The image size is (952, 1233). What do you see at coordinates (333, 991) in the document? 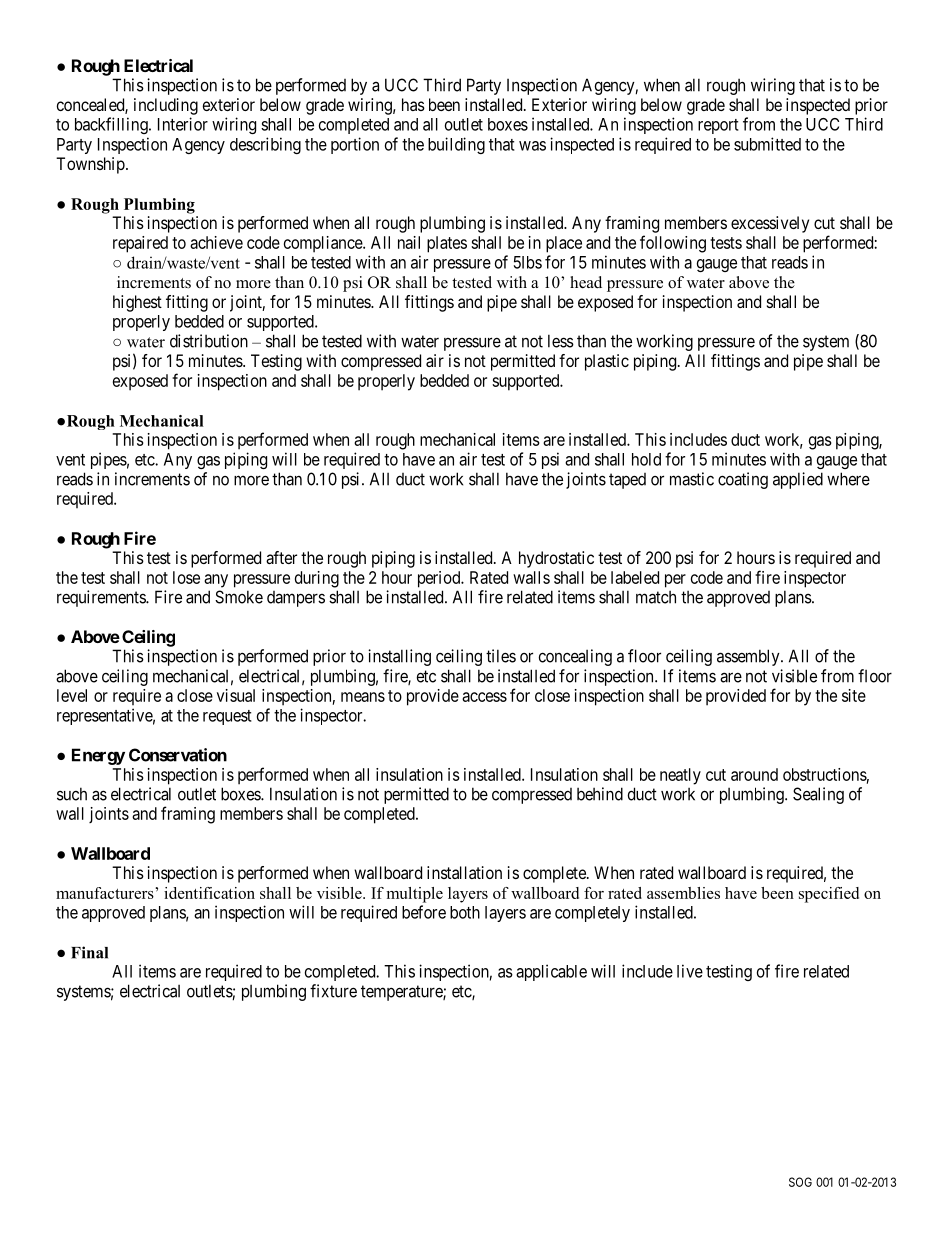
I see `fixture` at bounding box center [333, 991].
